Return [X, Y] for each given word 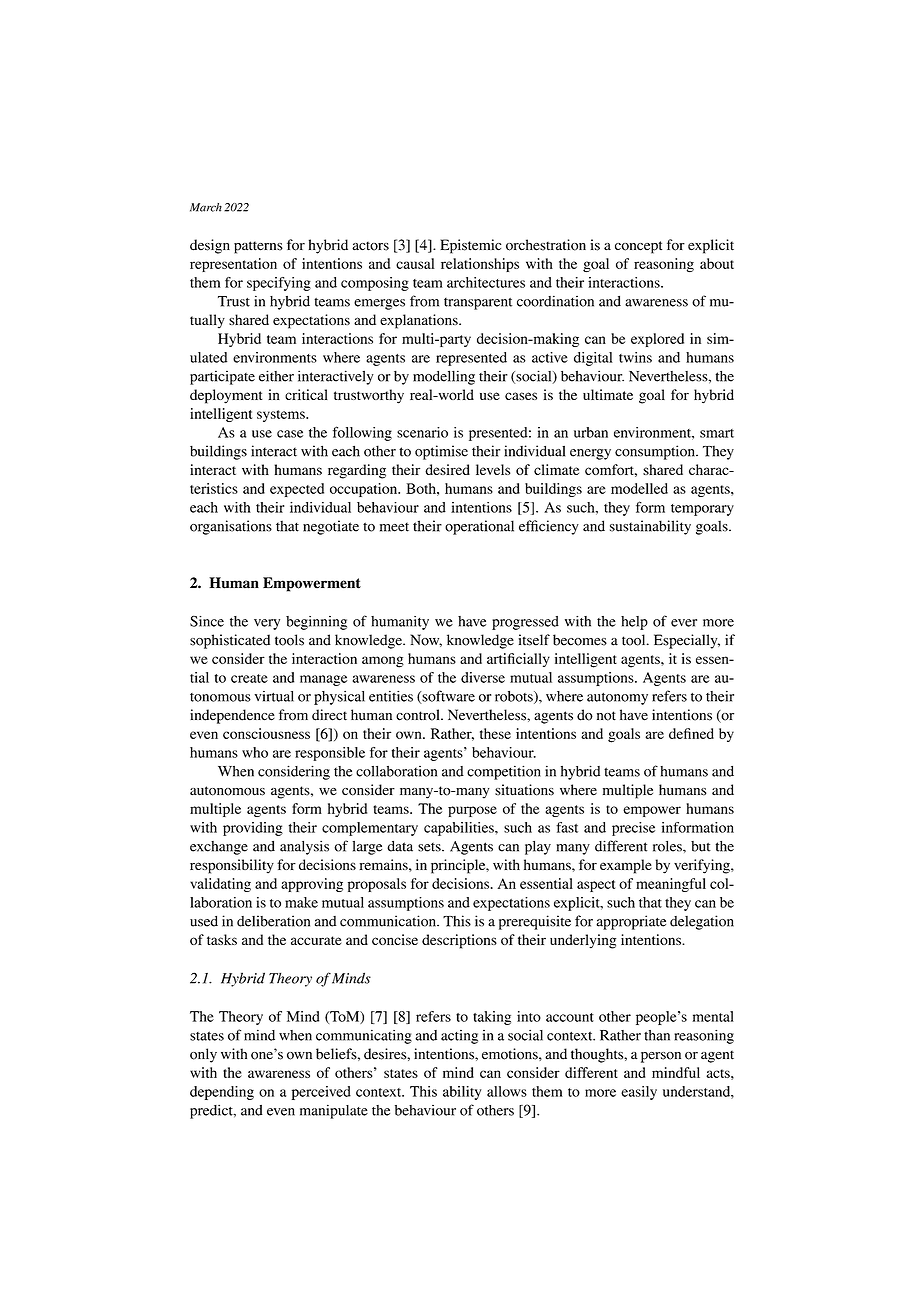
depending [222, 1093]
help [634, 623]
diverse [483, 677]
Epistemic [470, 246]
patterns [258, 247]
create [249, 678]
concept [638, 247]
